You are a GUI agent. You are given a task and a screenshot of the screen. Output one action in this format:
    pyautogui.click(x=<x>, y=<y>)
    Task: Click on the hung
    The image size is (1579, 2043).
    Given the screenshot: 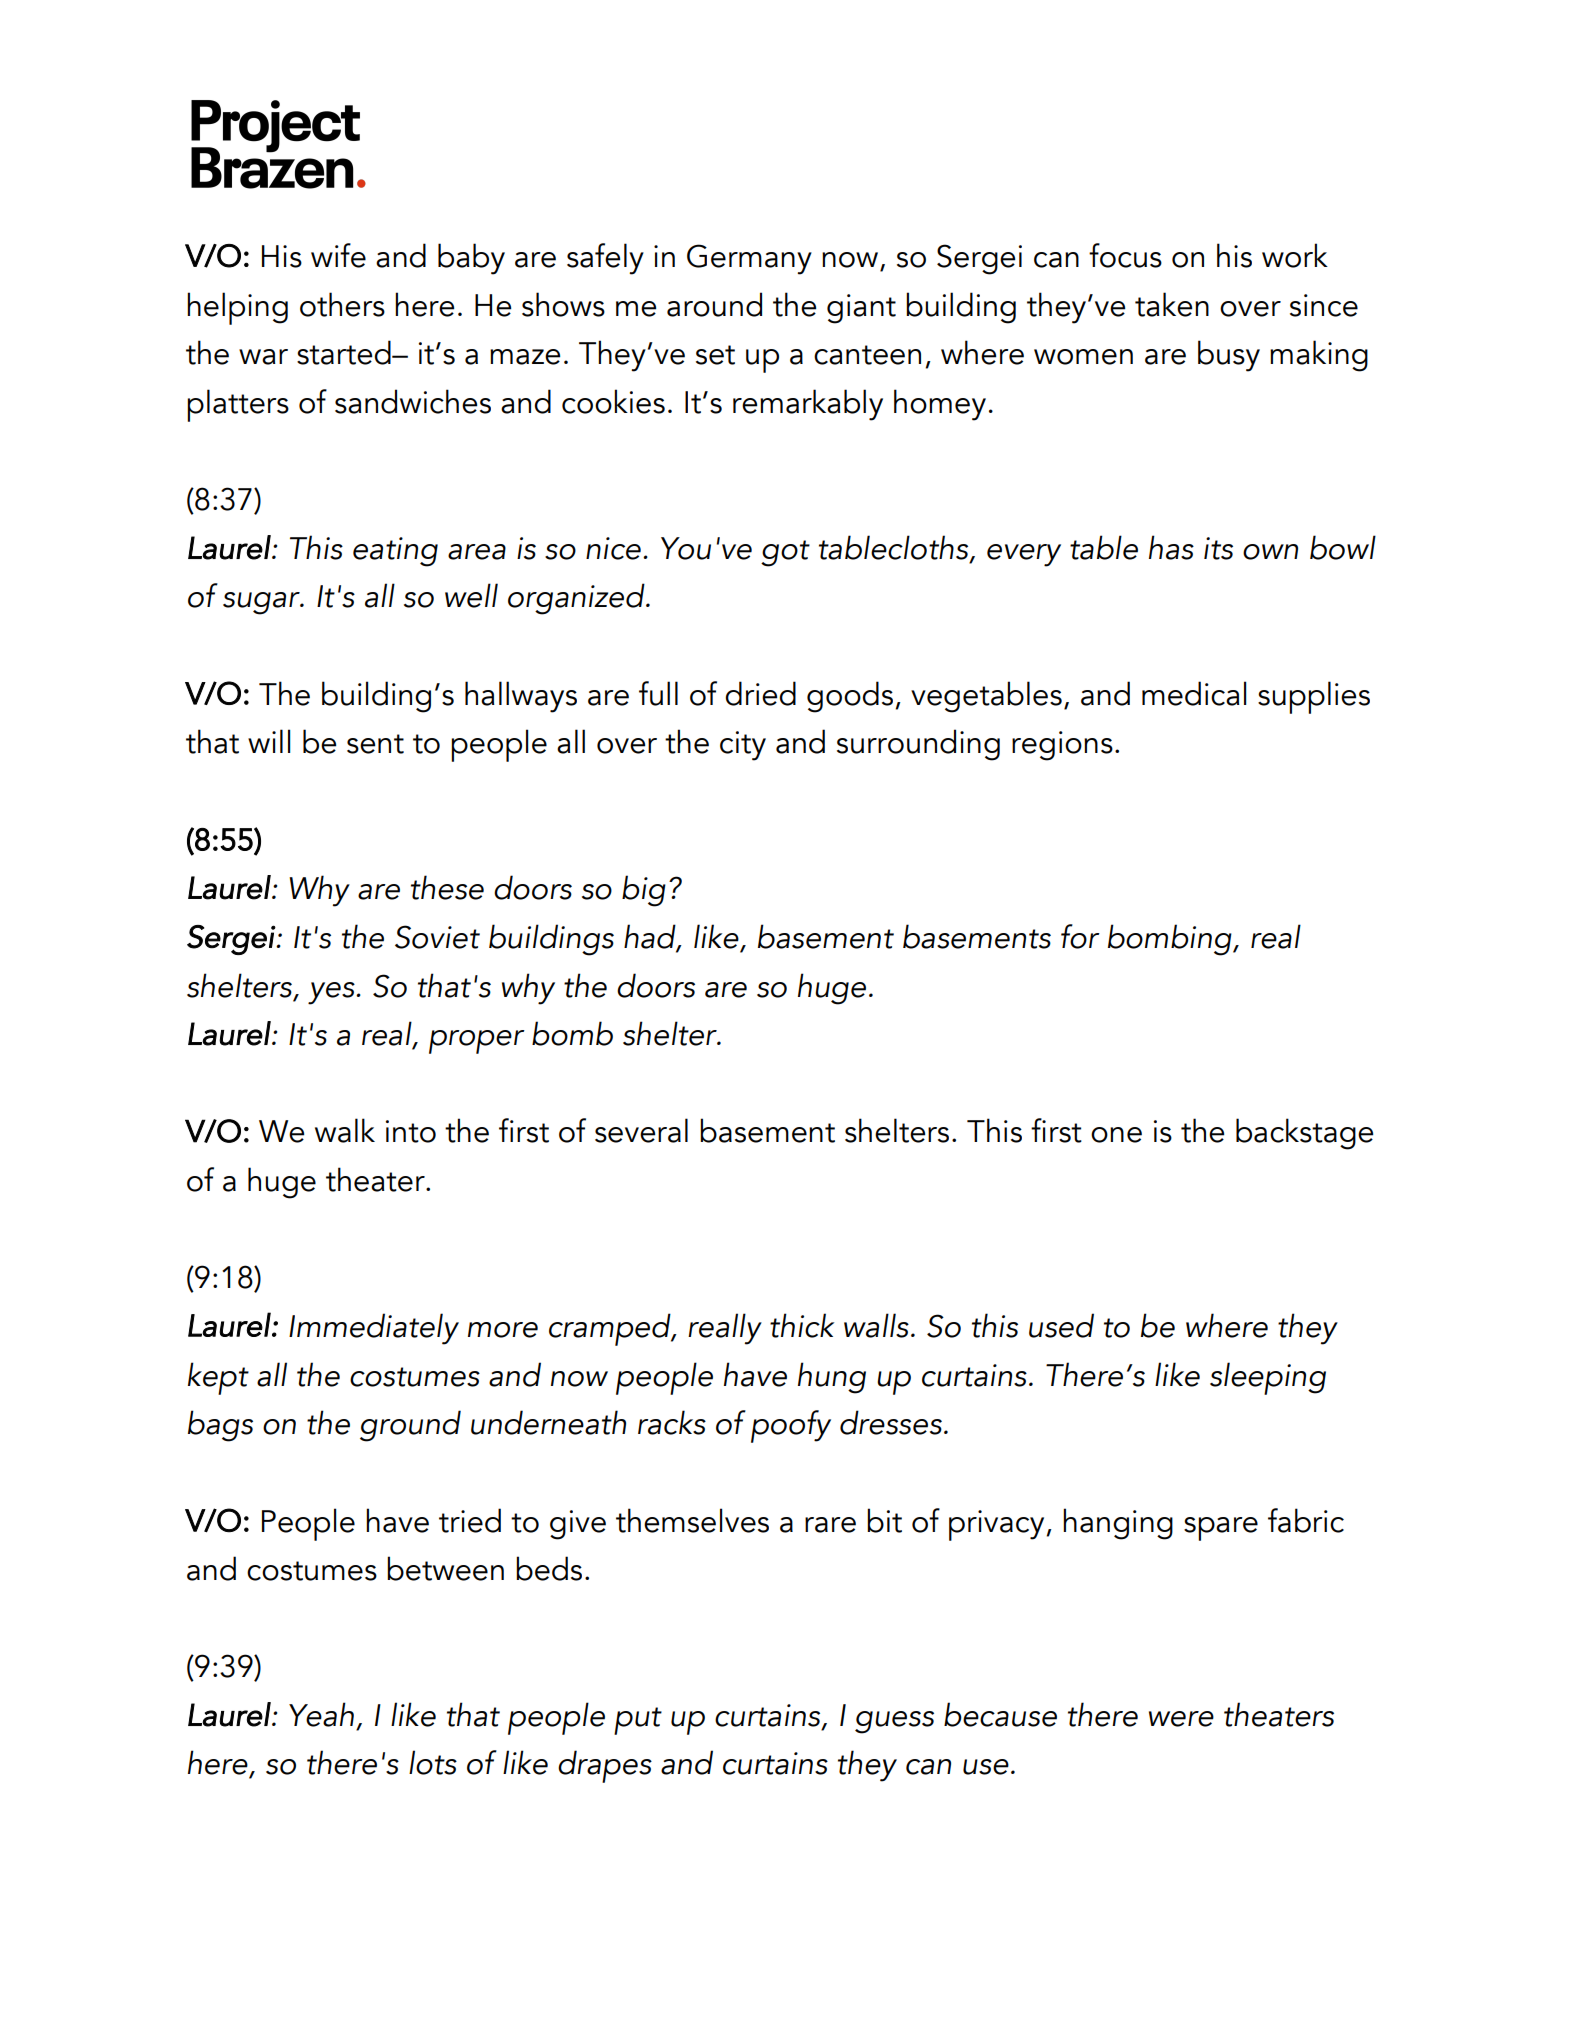 What is the action you would take?
    pyautogui.click(x=832, y=1378)
